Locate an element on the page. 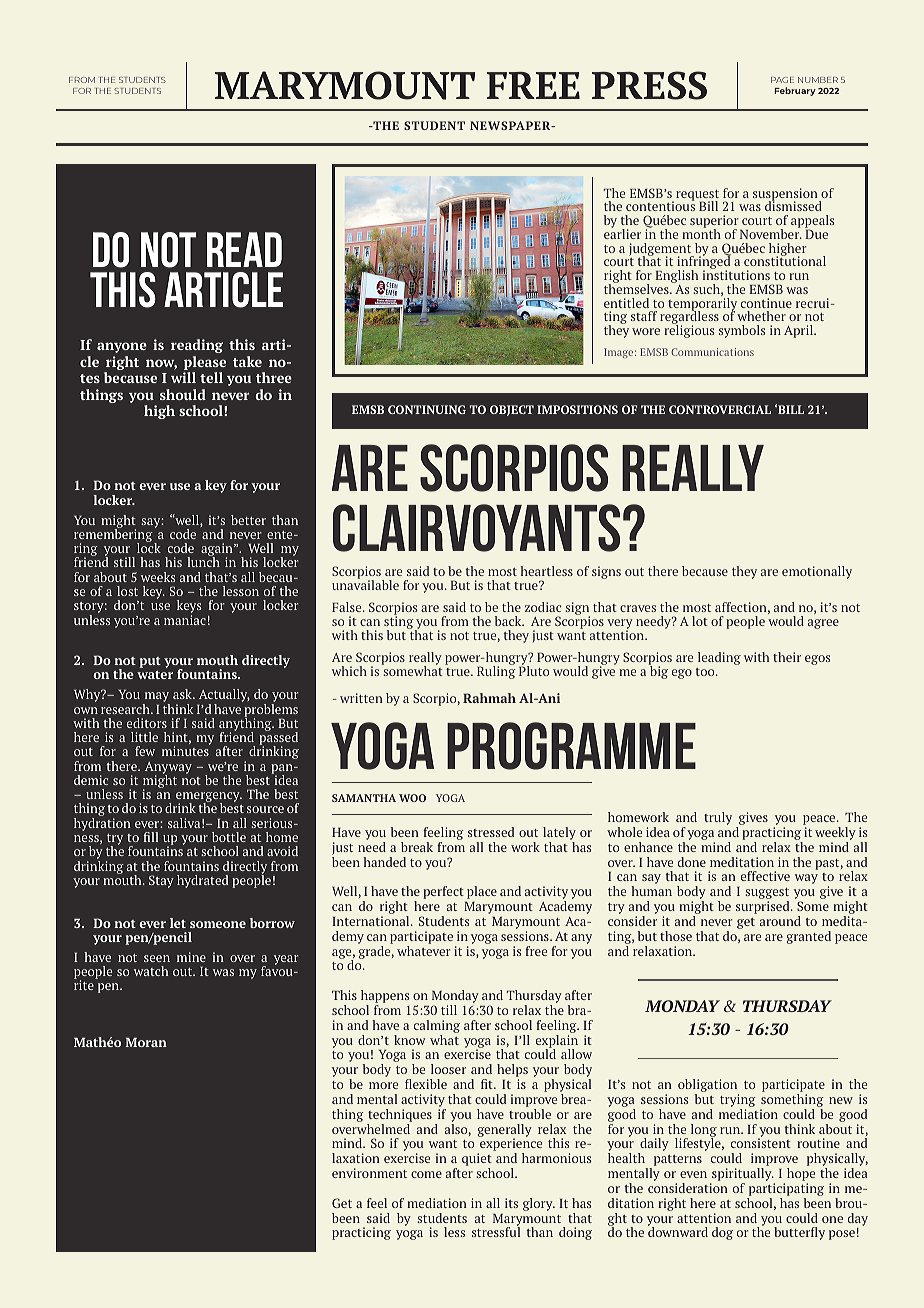  environment is located at coordinates (369, 1173).
